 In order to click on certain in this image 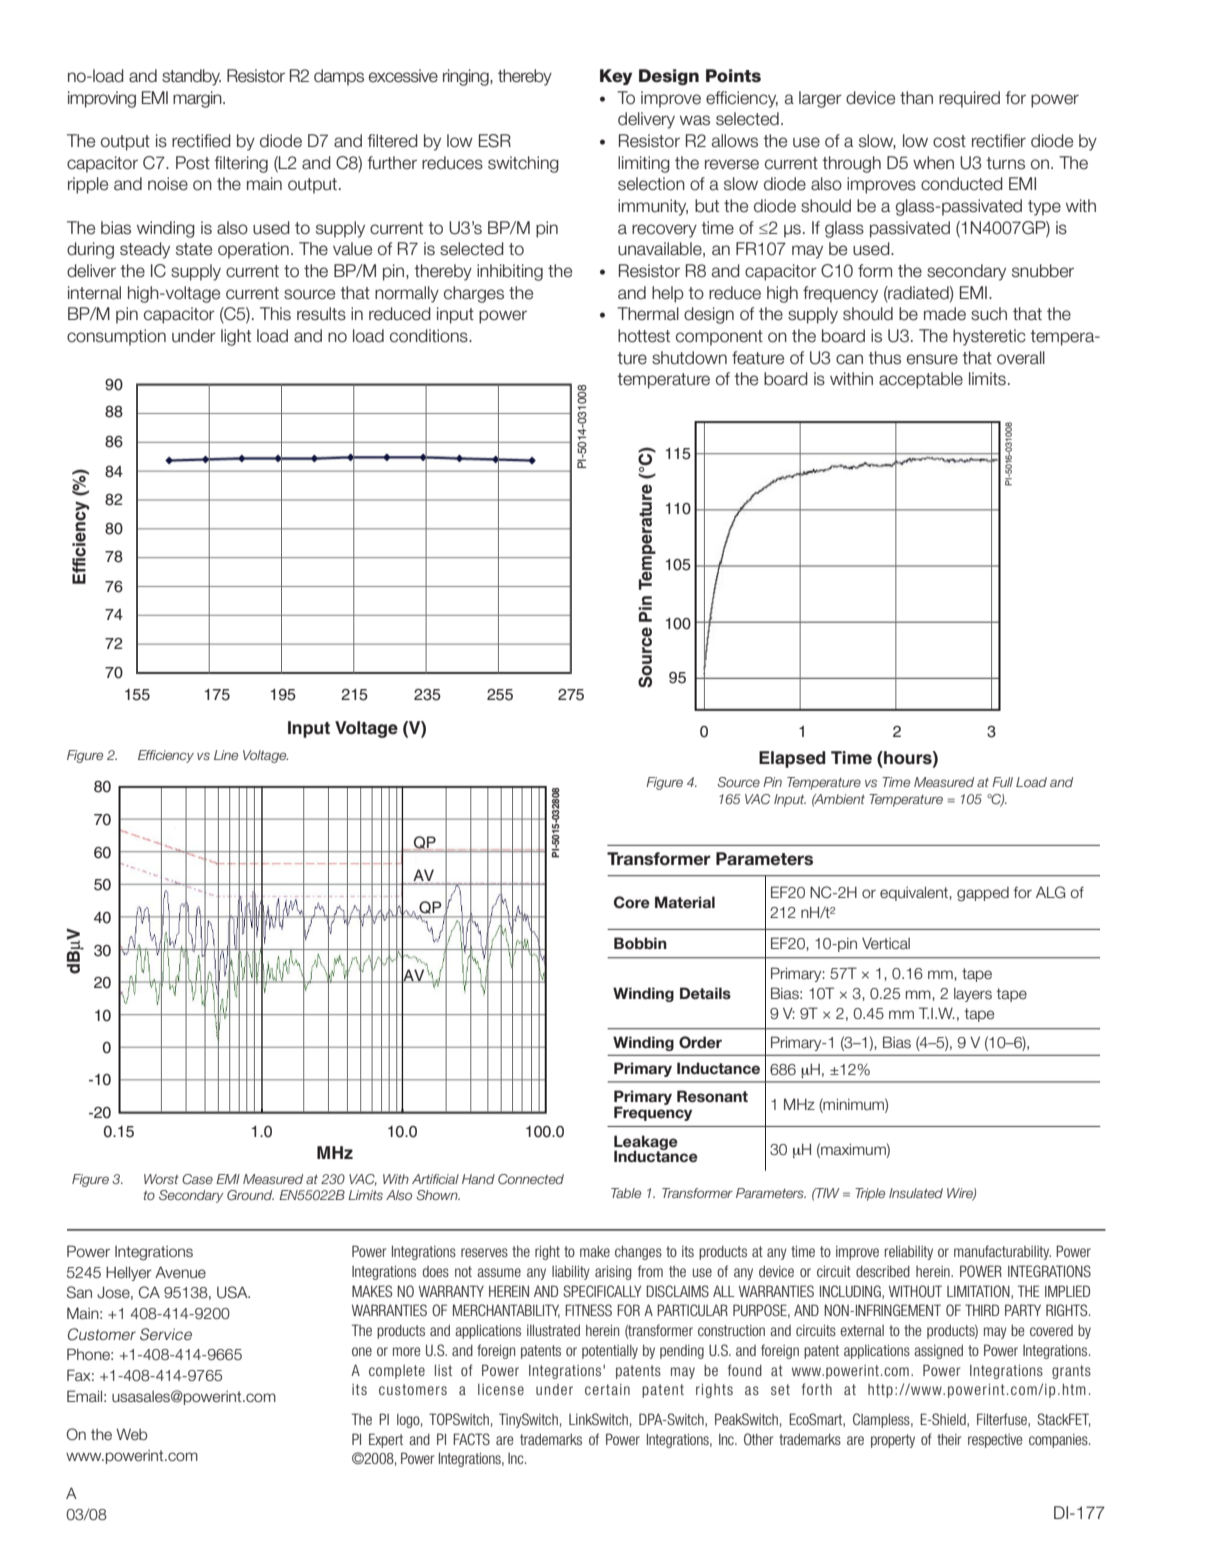, I will do `click(607, 1389)`.
